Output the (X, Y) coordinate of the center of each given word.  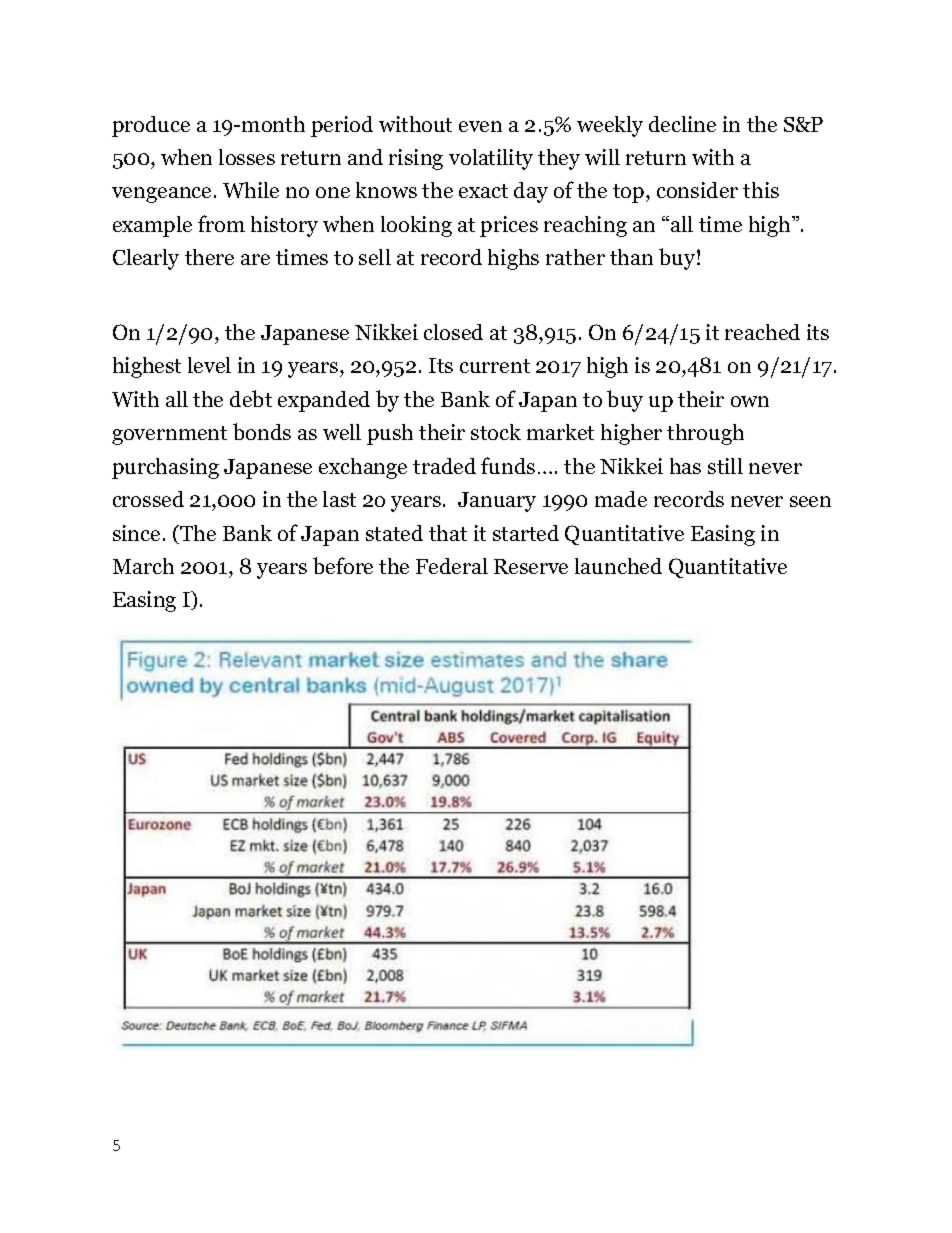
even (480, 126)
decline (682, 124)
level (209, 365)
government (169, 435)
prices (509, 226)
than (631, 257)
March (143, 566)
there (209, 257)
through (705, 434)
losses (247, 157)
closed (453, 332)
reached (762, 332)
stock (496, 432)
